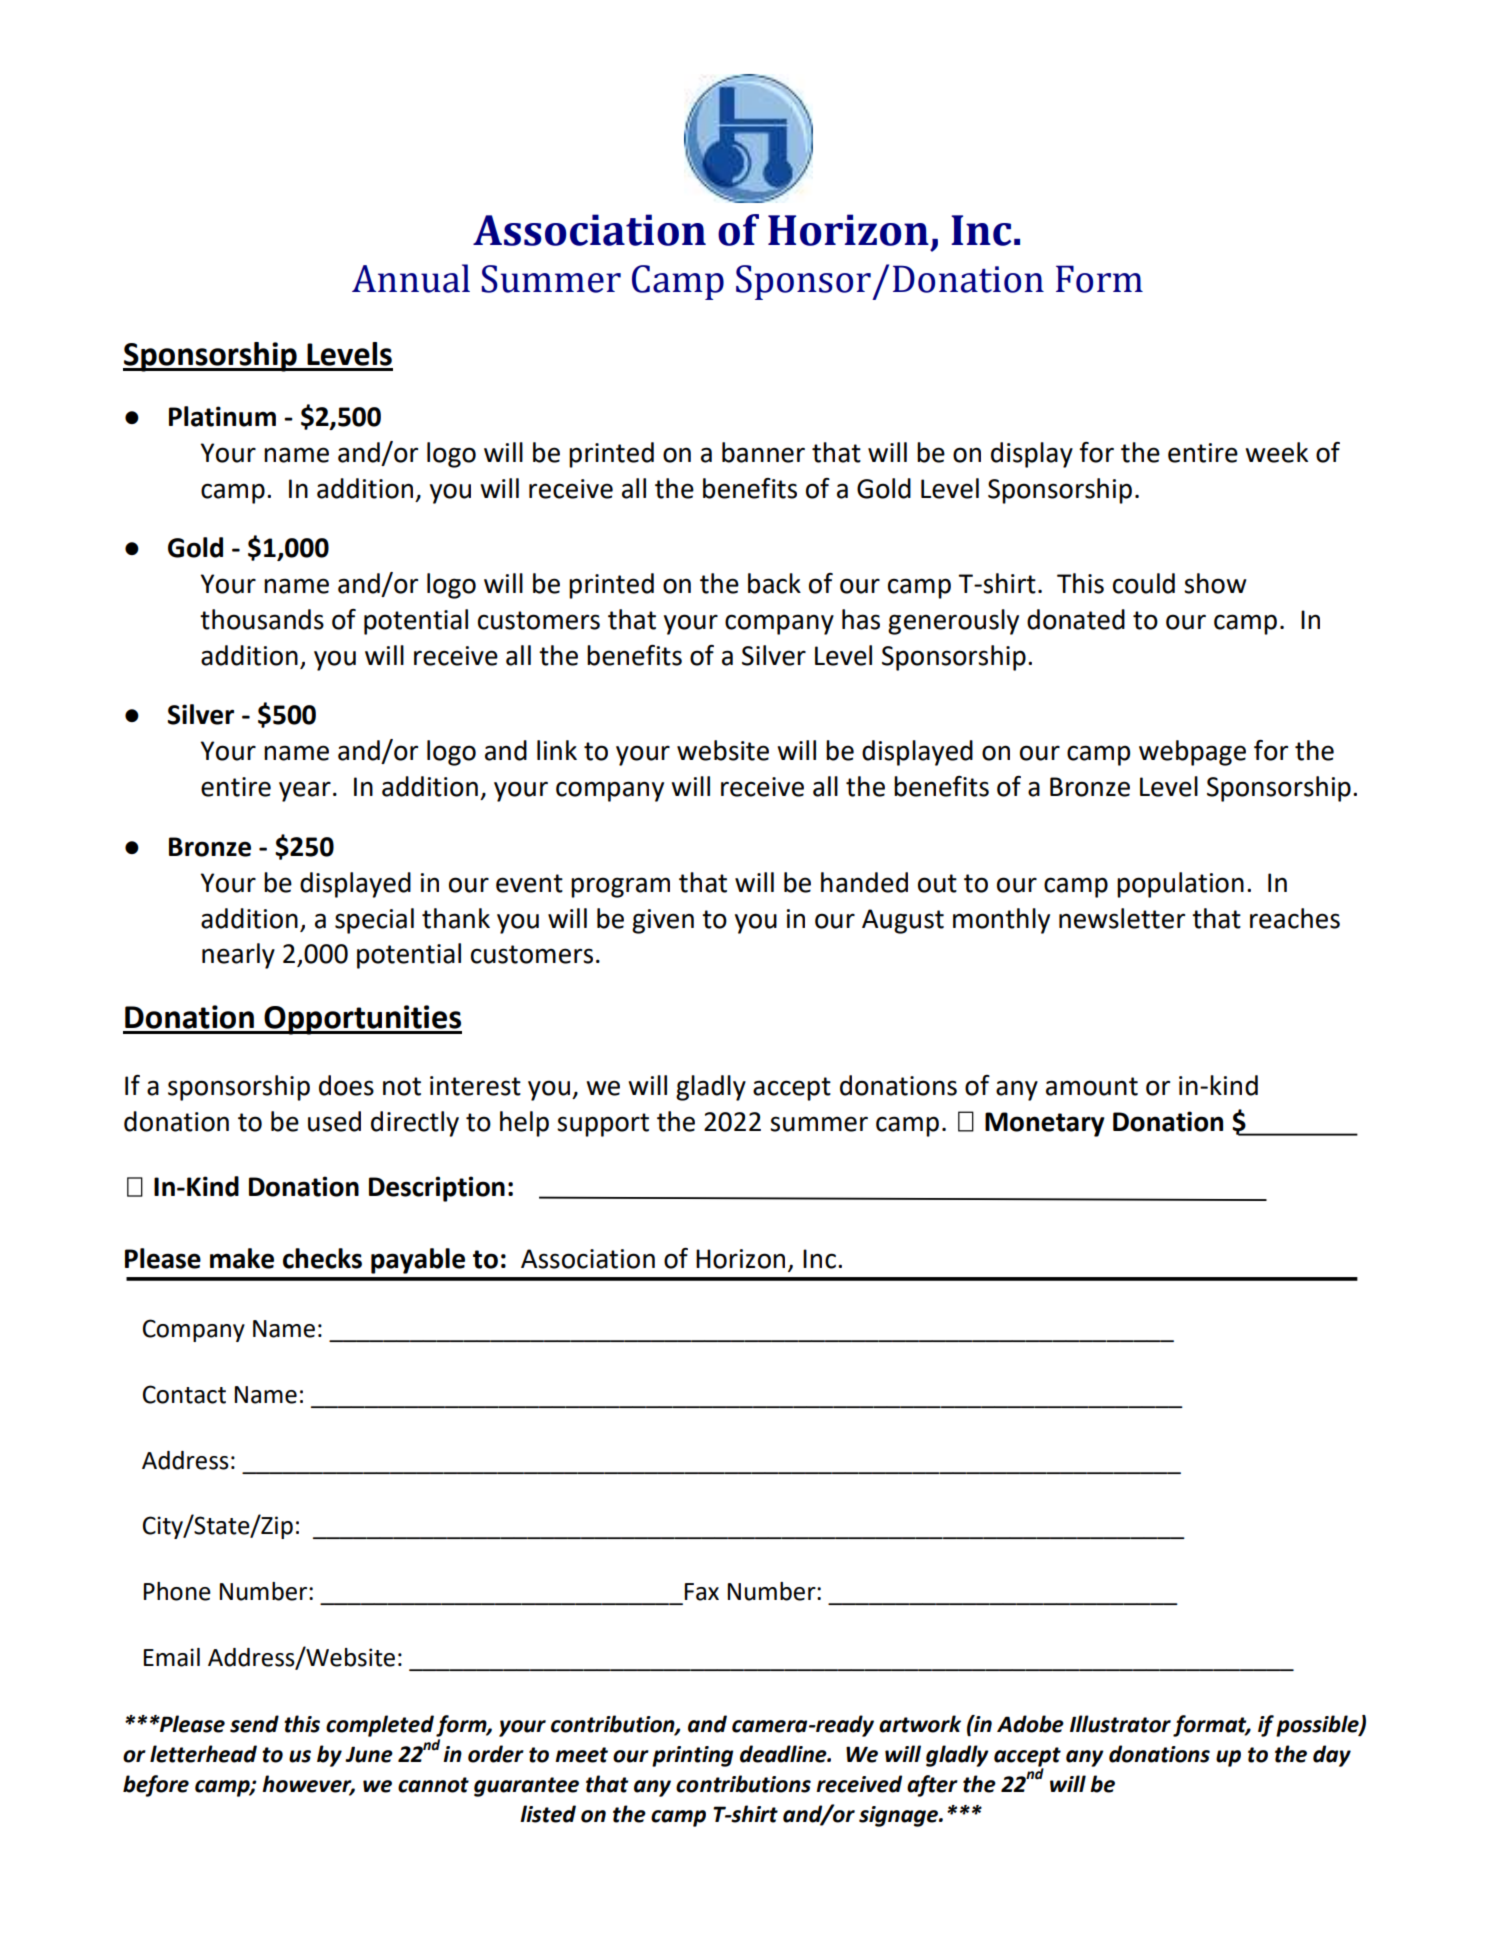 This screenshot has width=1497, height=1937. I want to click on week, so click(1276, 452).
